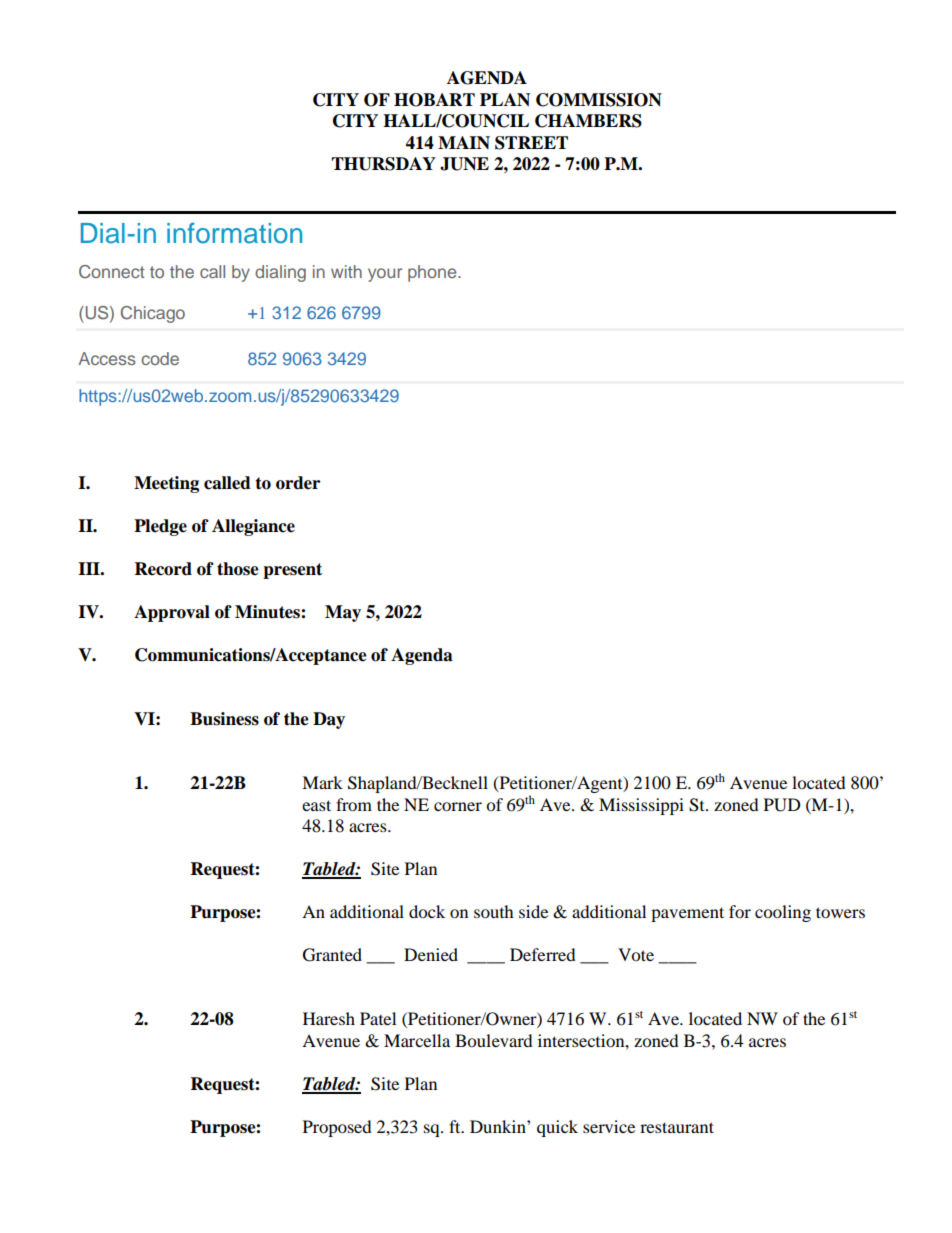 The width and height of the page is (952, 1233). What do you see at coordinates (782, 805) in the page?
I see `PUD` at bounding box center [782, 805].
